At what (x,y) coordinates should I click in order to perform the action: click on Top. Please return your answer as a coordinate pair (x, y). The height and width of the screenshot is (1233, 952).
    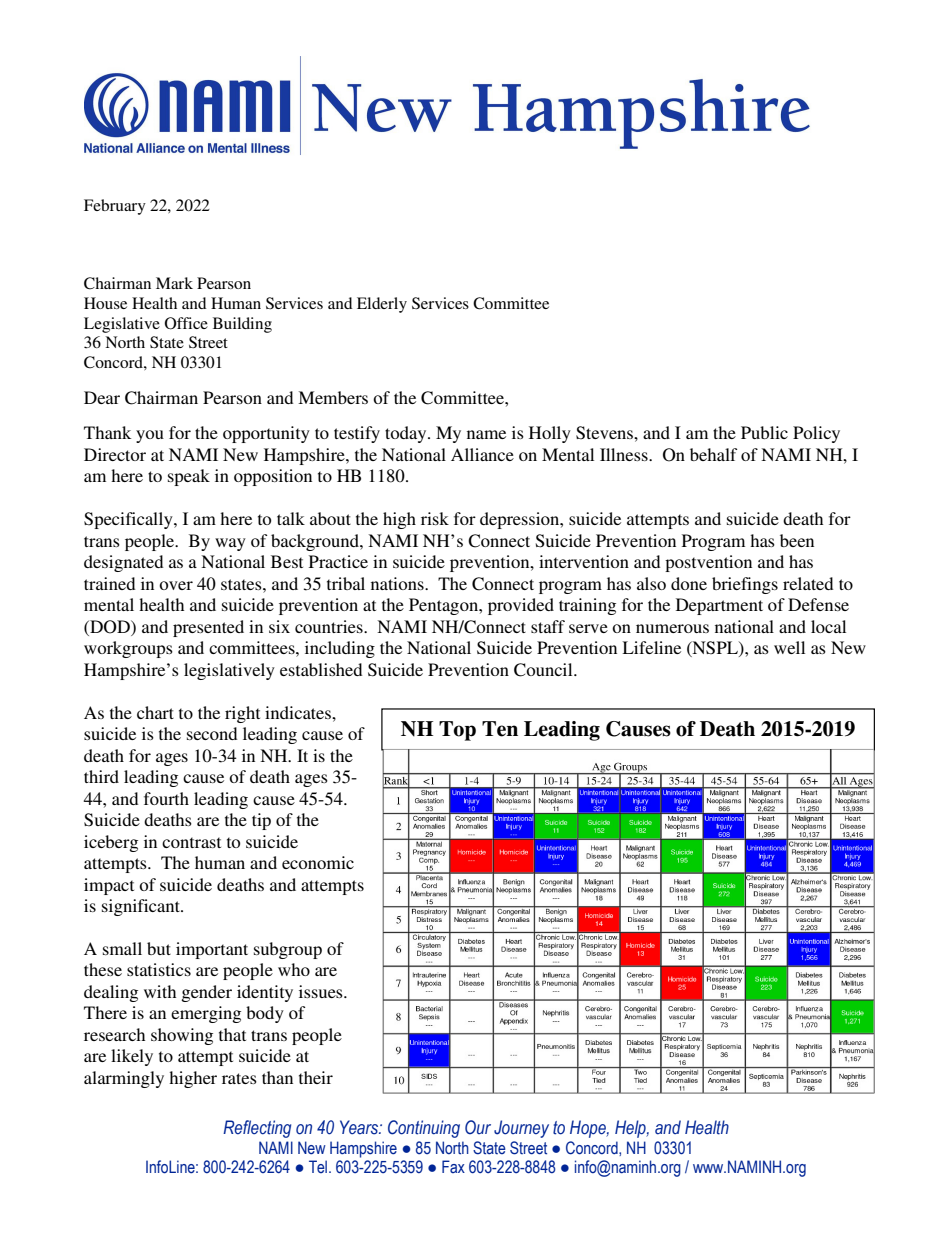
    Looking at the image, I should click on (457, 731).
